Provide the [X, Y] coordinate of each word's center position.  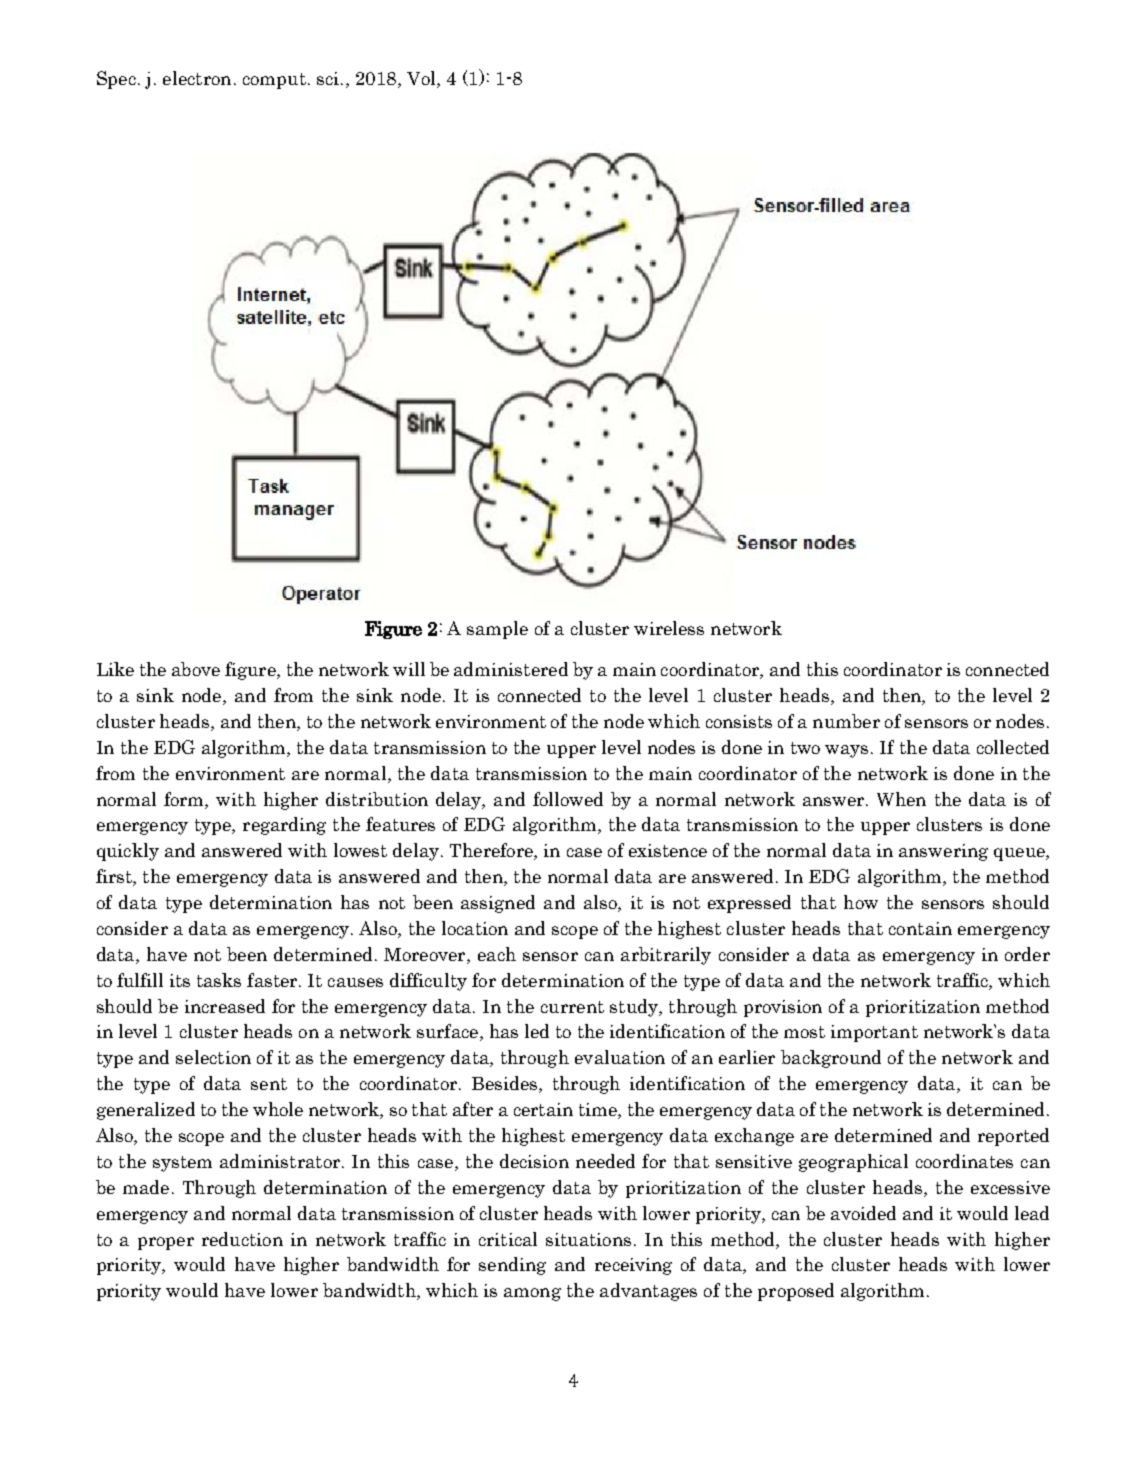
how [861, 902]
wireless [669, 628]
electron [197, 78]
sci [328, 78]
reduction [242, 1239]
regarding [284, 826]
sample [497, 630]
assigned [498, 904]
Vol [422, 79]
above [196, 669]
